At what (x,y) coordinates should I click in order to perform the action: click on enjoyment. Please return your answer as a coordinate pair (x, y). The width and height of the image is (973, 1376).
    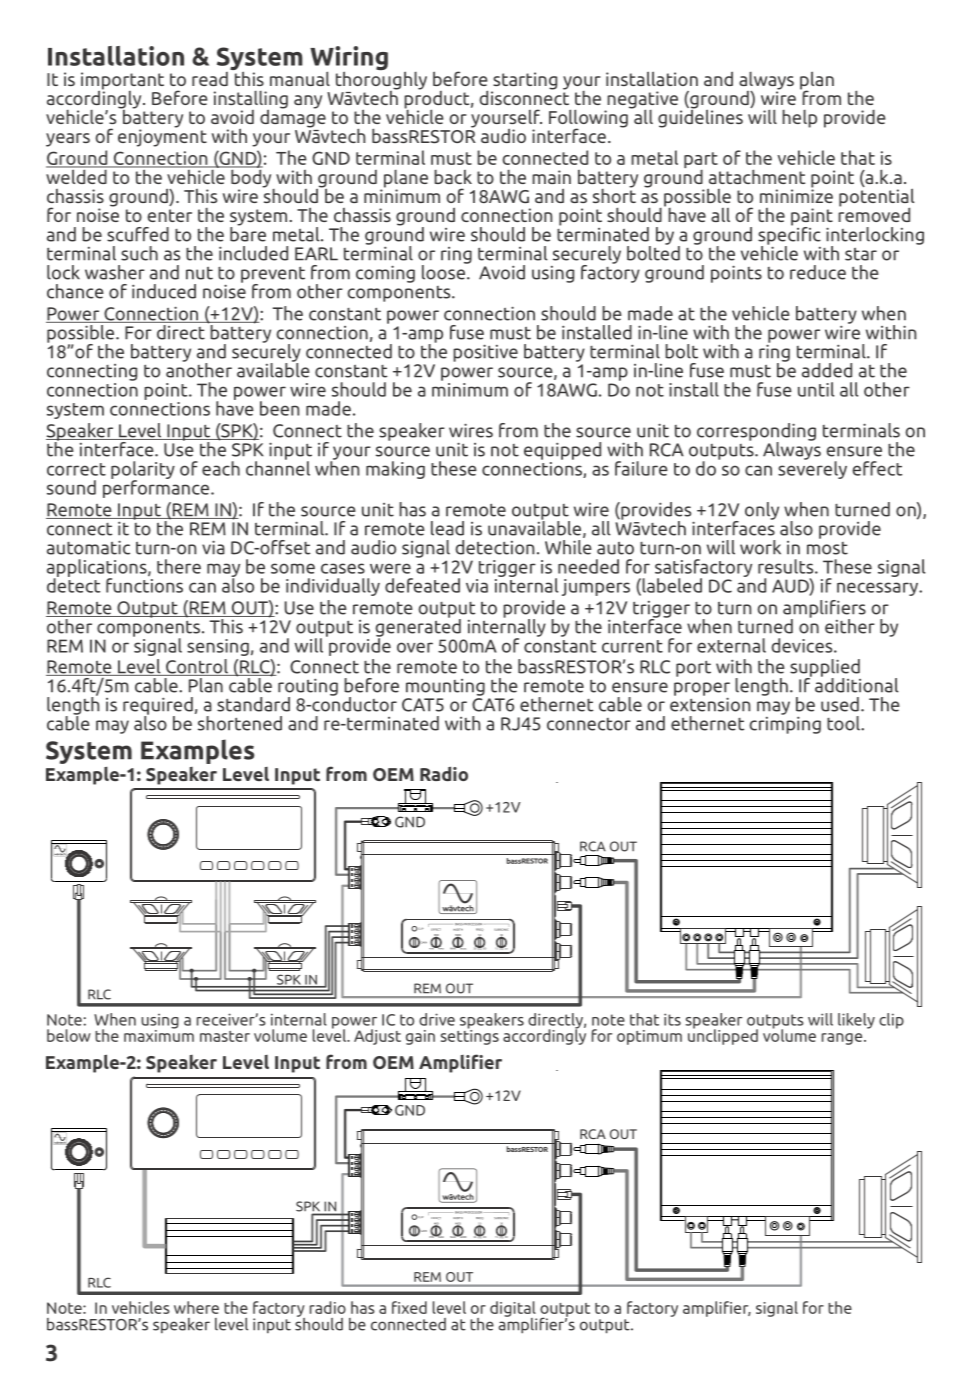
    Looking at the image, I should click on (162, 137).
